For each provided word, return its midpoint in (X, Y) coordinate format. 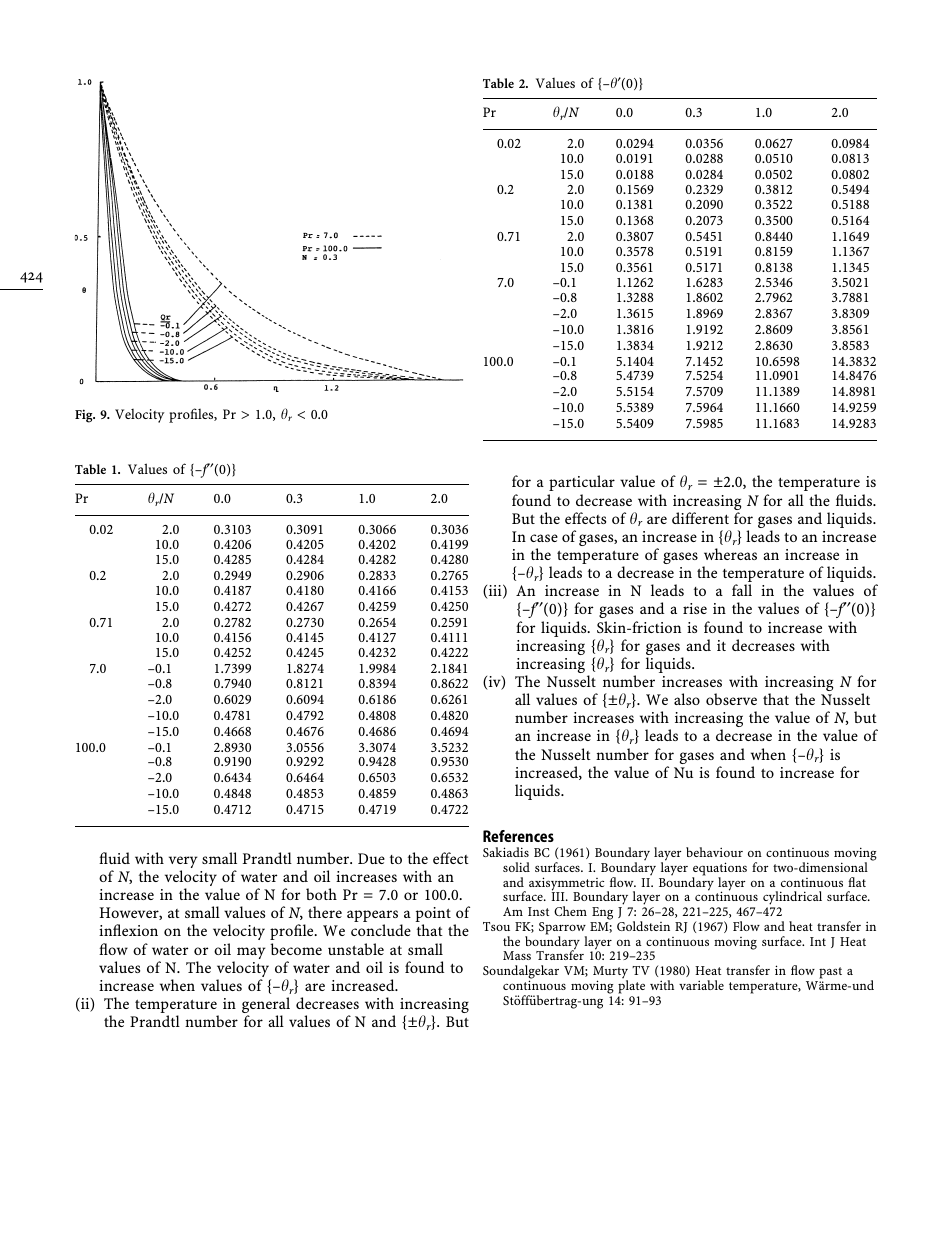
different (700, 518)
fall (742, 590)
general (266, 1006)
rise (695, 608)
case (544, 538)
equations (719, 870)
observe (731, 699)
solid (516, 867)
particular (582, 483)
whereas (730, 554)
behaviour (714, 852)
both (321, 894)
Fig (85, 416)
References (518, 836)
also (687, 699)
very (183, 863)
